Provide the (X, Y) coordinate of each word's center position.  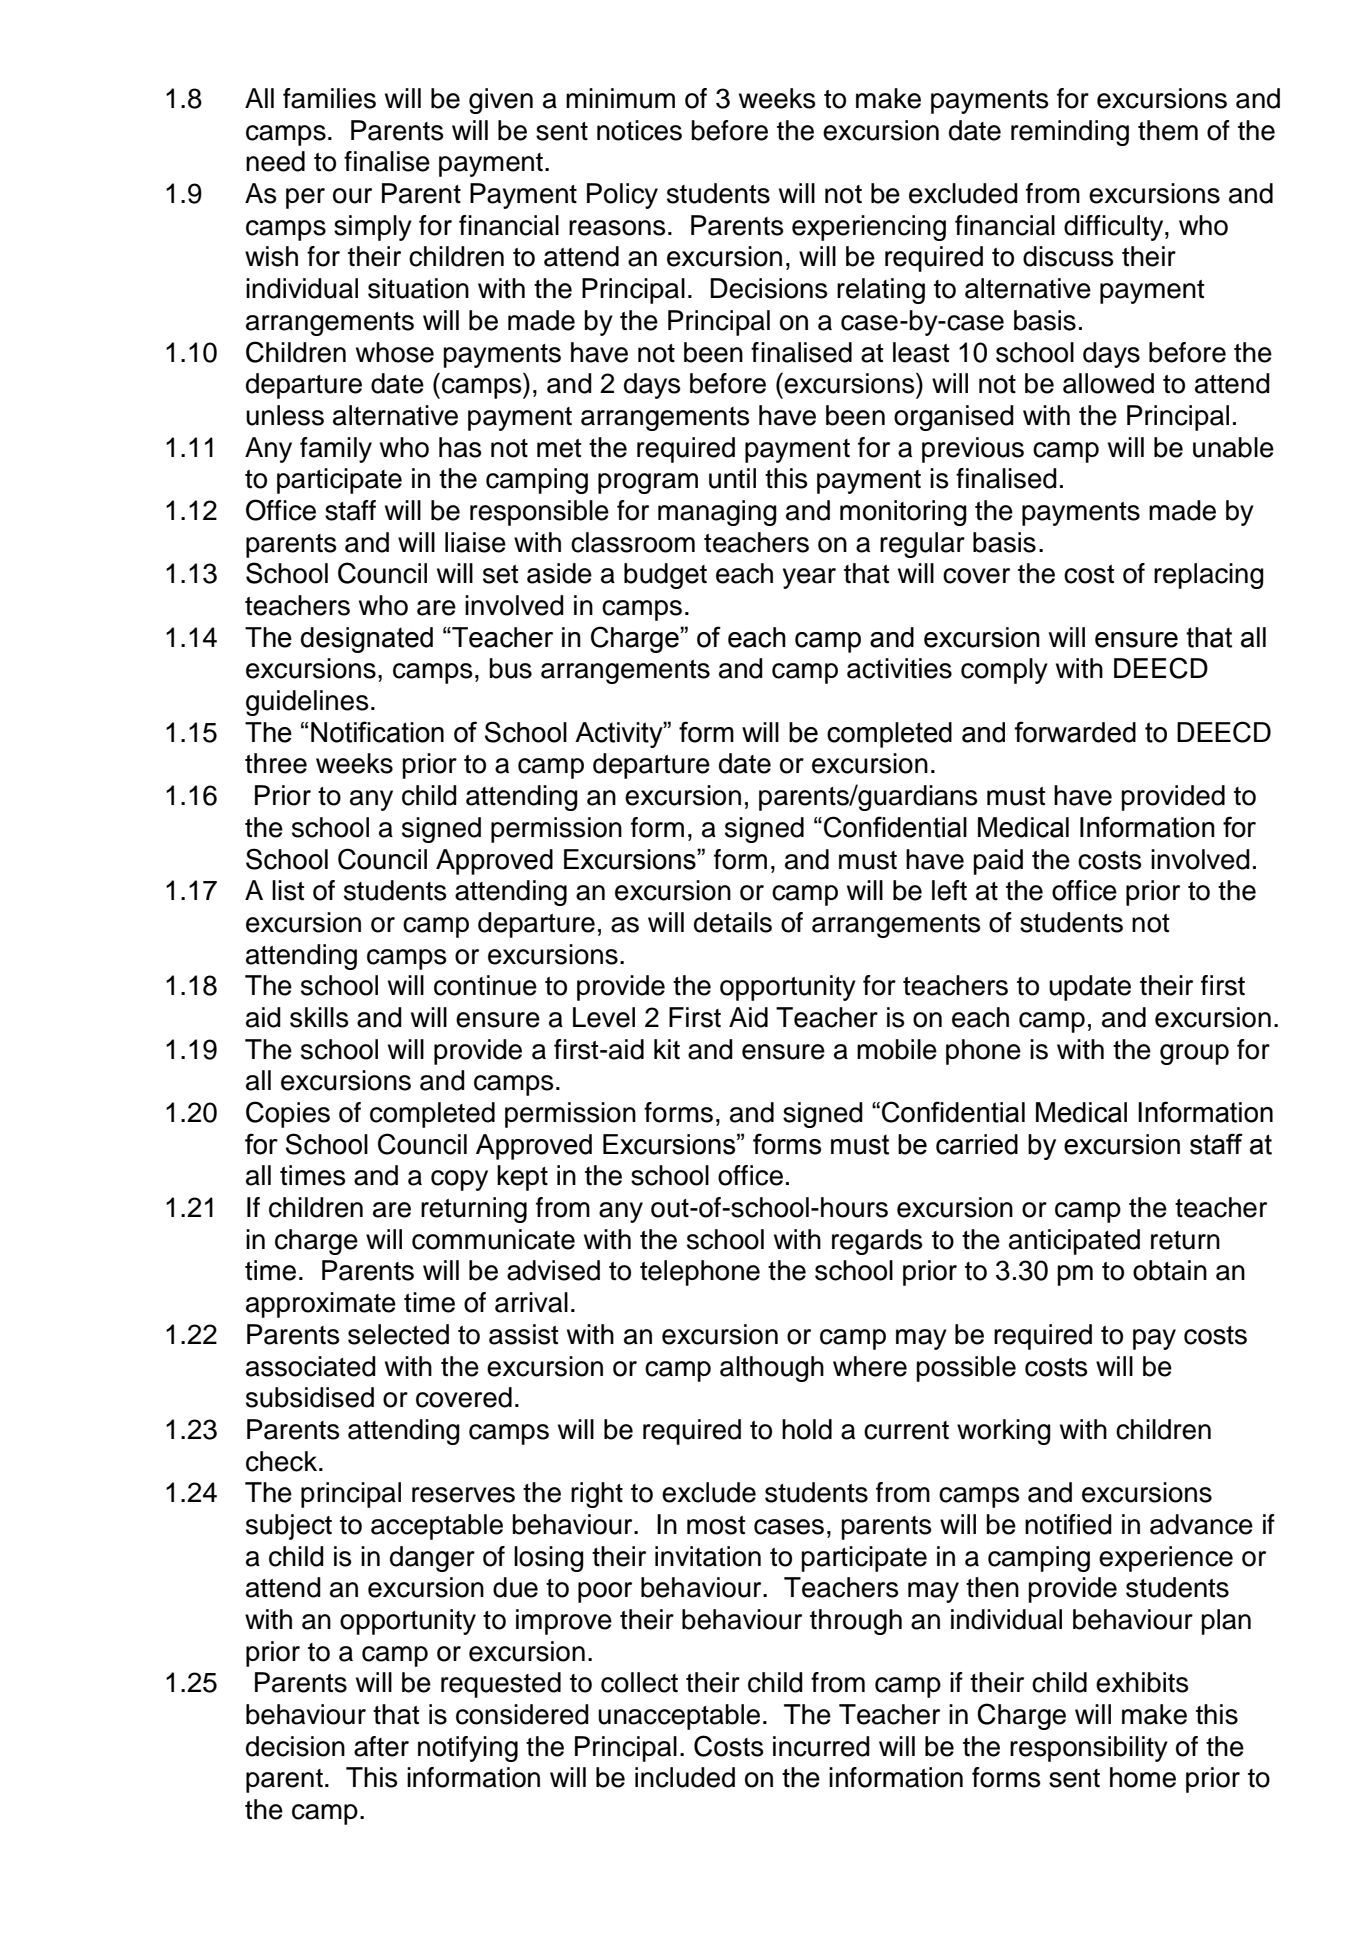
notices (639, 130)
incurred (821, 1746)
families (329, 98)
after (381, 1746)
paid (998, 862)
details (733, 922)
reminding (1070, 133)
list (288, 890)
